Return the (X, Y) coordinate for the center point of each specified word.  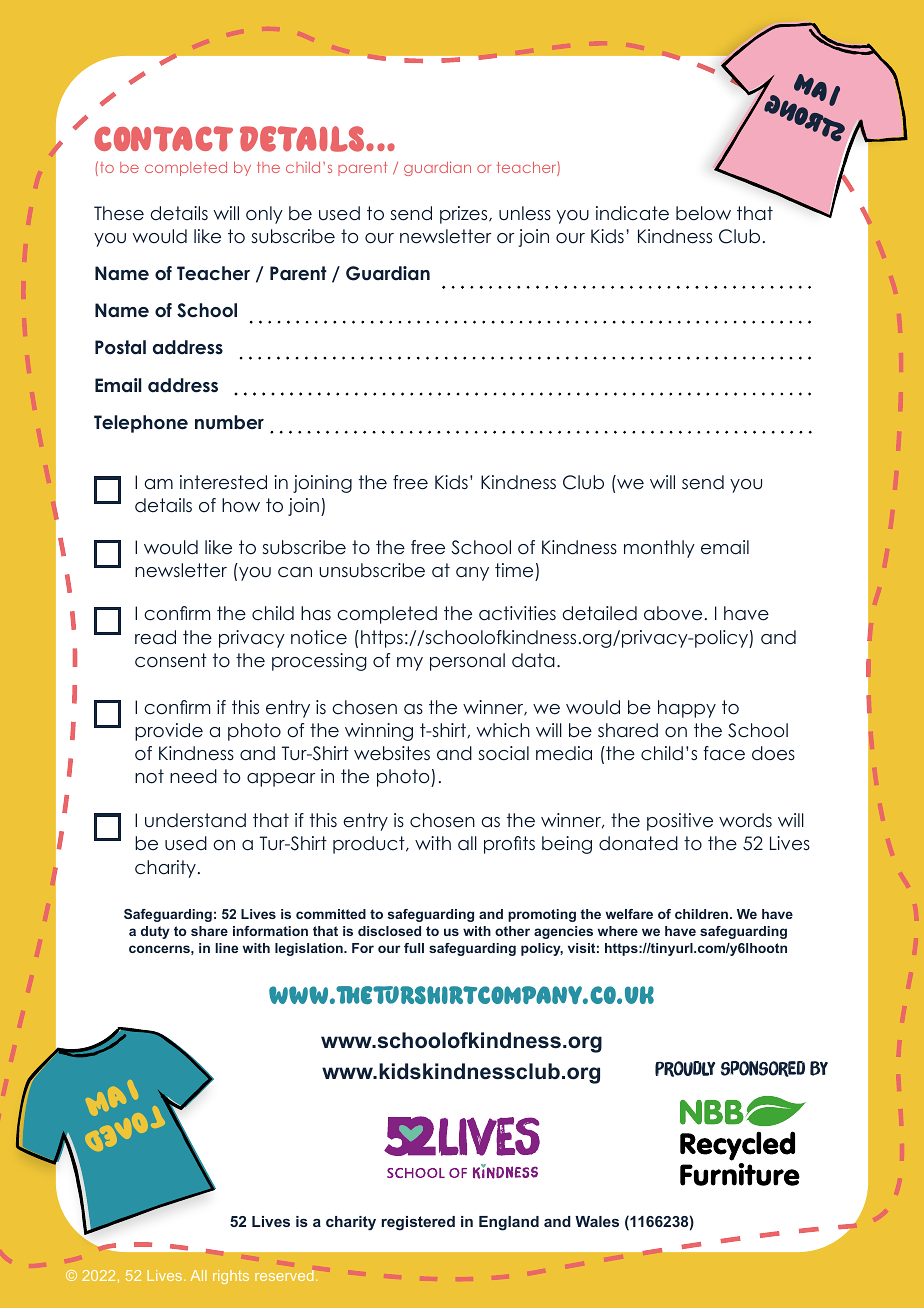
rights (231, 1277)
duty (155, 932)
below (703, 213)
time (514, 570)
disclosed (389, 931)
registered (418, 1223)
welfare (629, 914)
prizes (465, 215)
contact (163, 139)
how (241, 505)
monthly (659, 549)
